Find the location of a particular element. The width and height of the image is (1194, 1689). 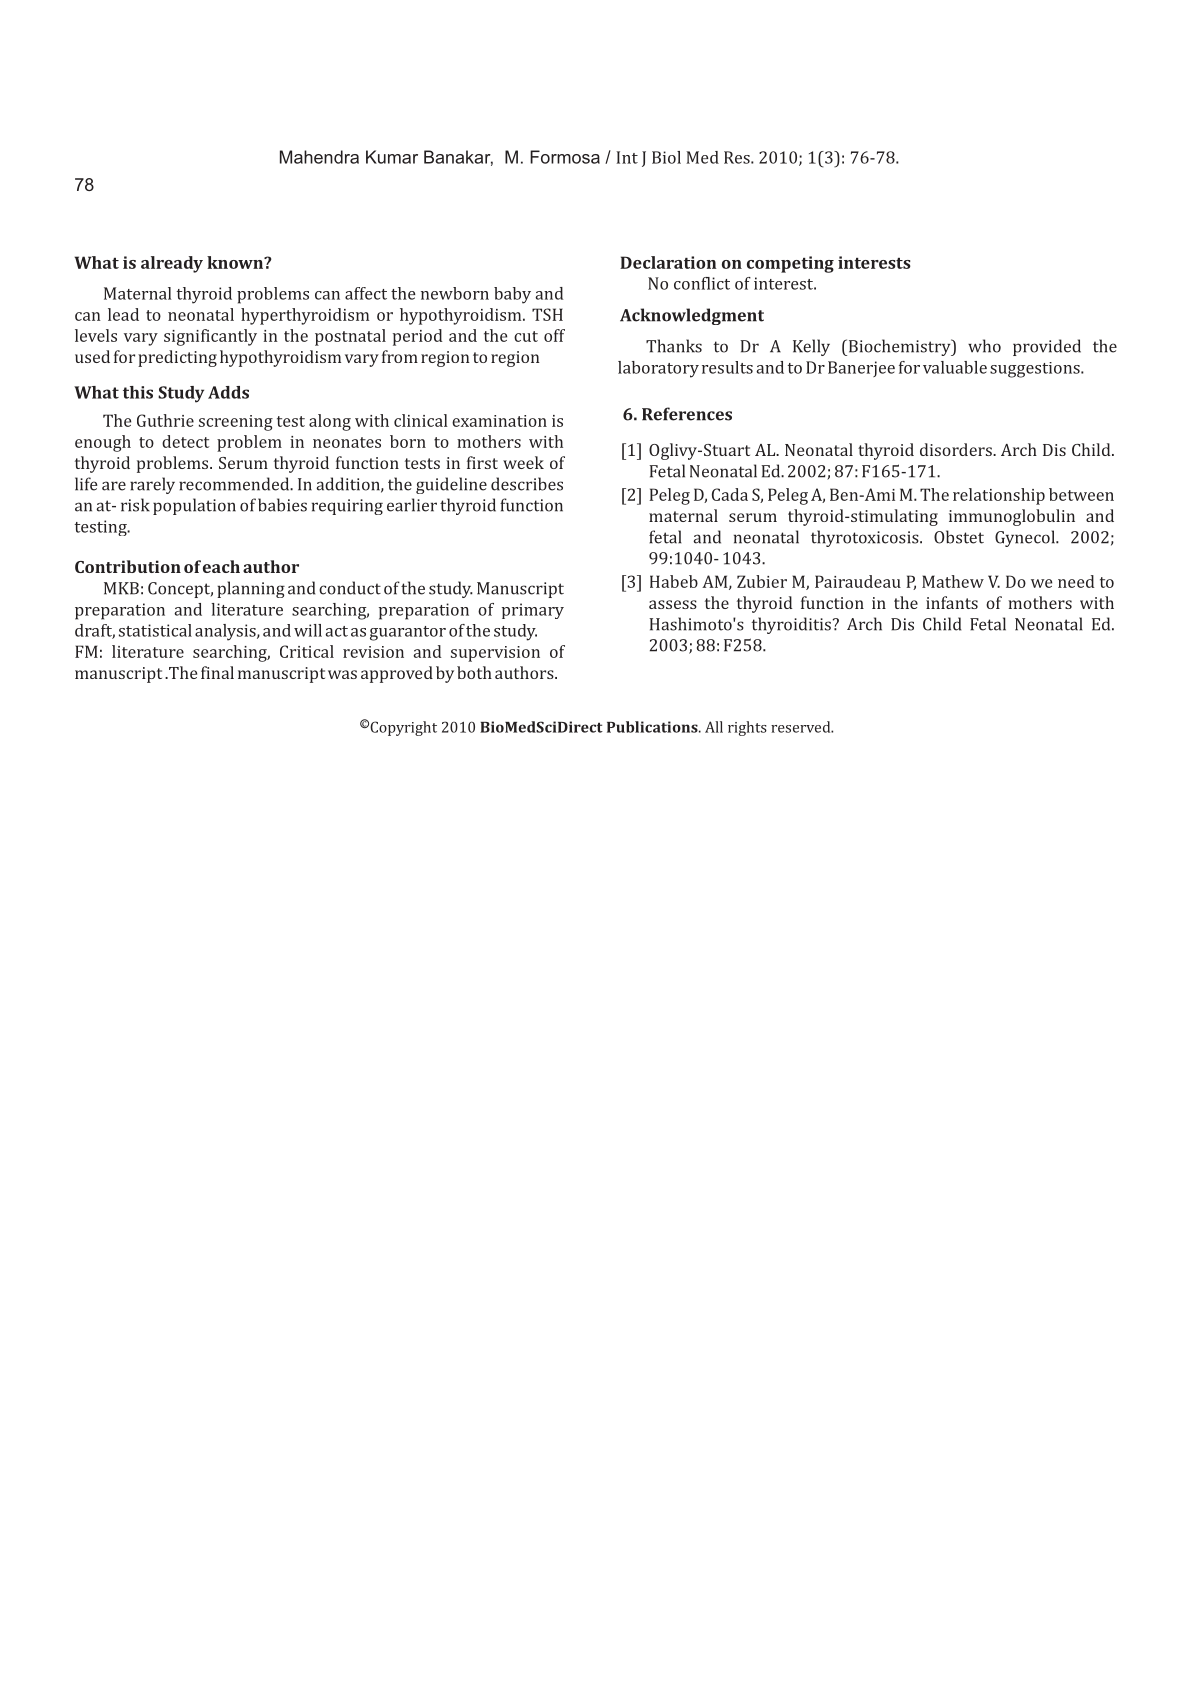

All is located at coordinates (714, 727).
